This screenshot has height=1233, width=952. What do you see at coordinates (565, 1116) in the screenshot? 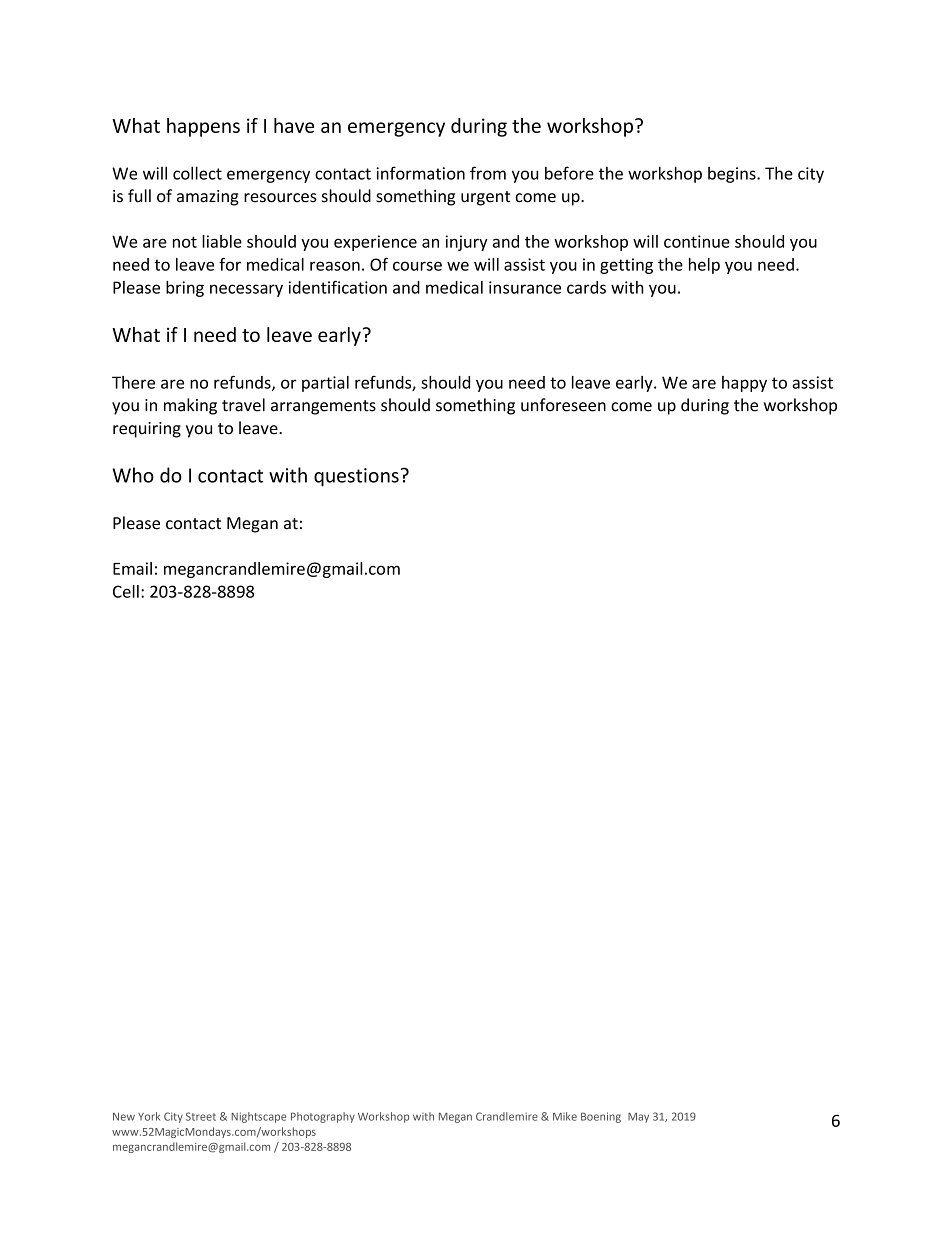
I see `Mike` at bounding box center [565, 1116].
